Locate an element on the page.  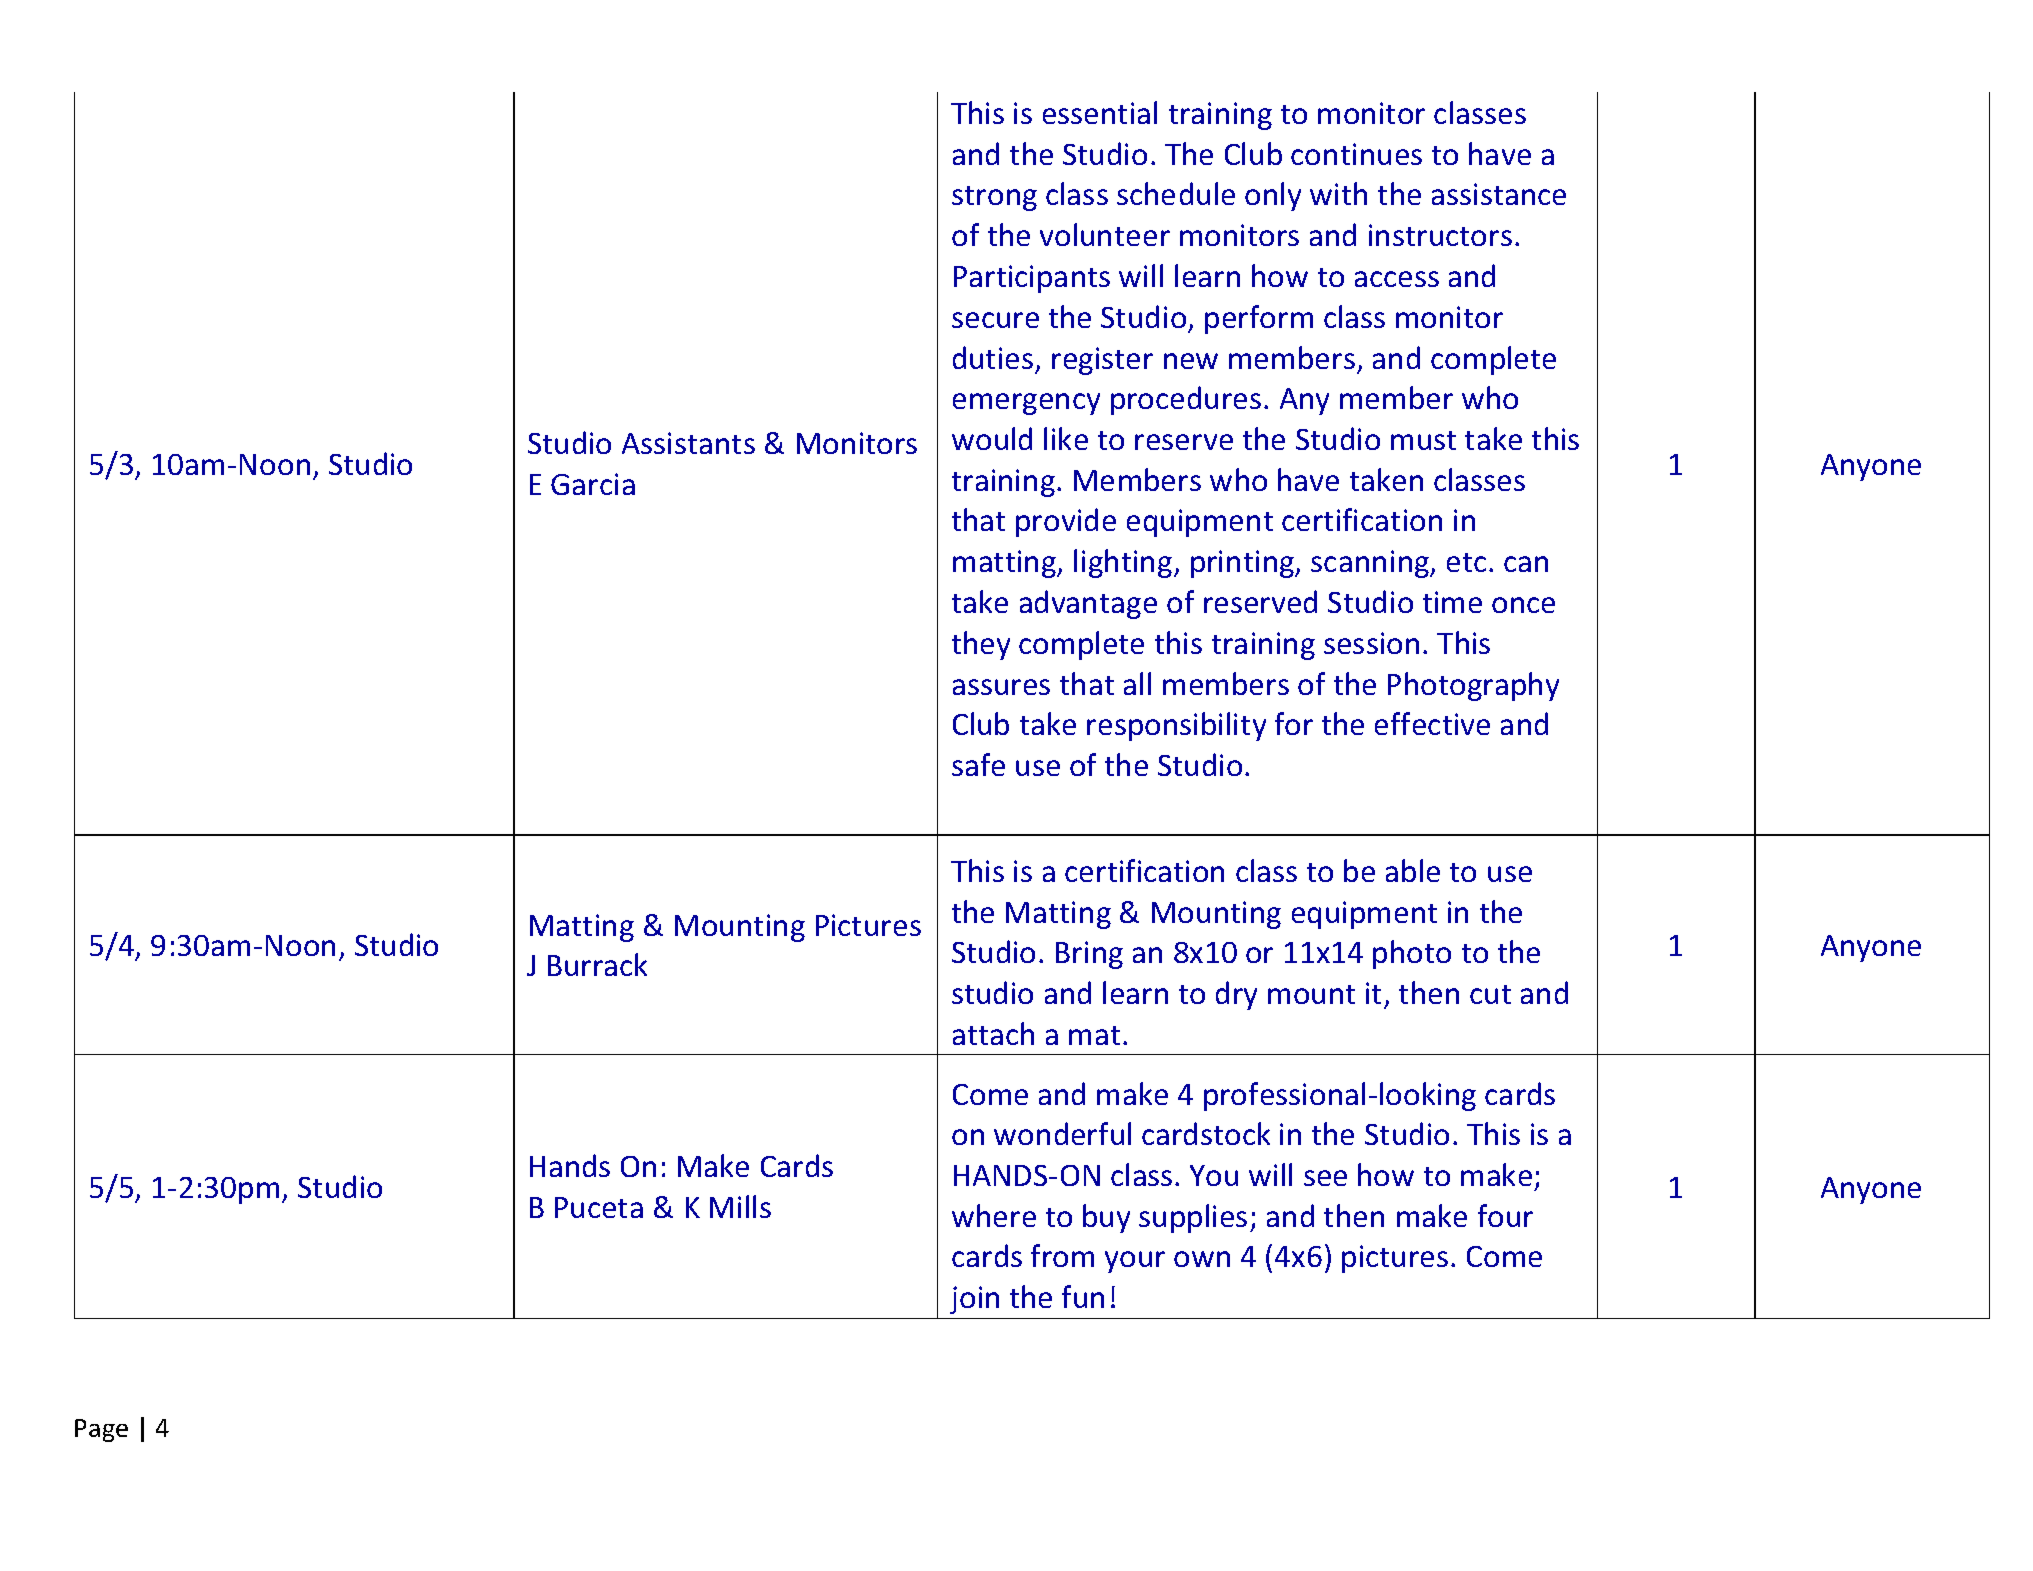
Mills is located at coordinates (740, 1206).
